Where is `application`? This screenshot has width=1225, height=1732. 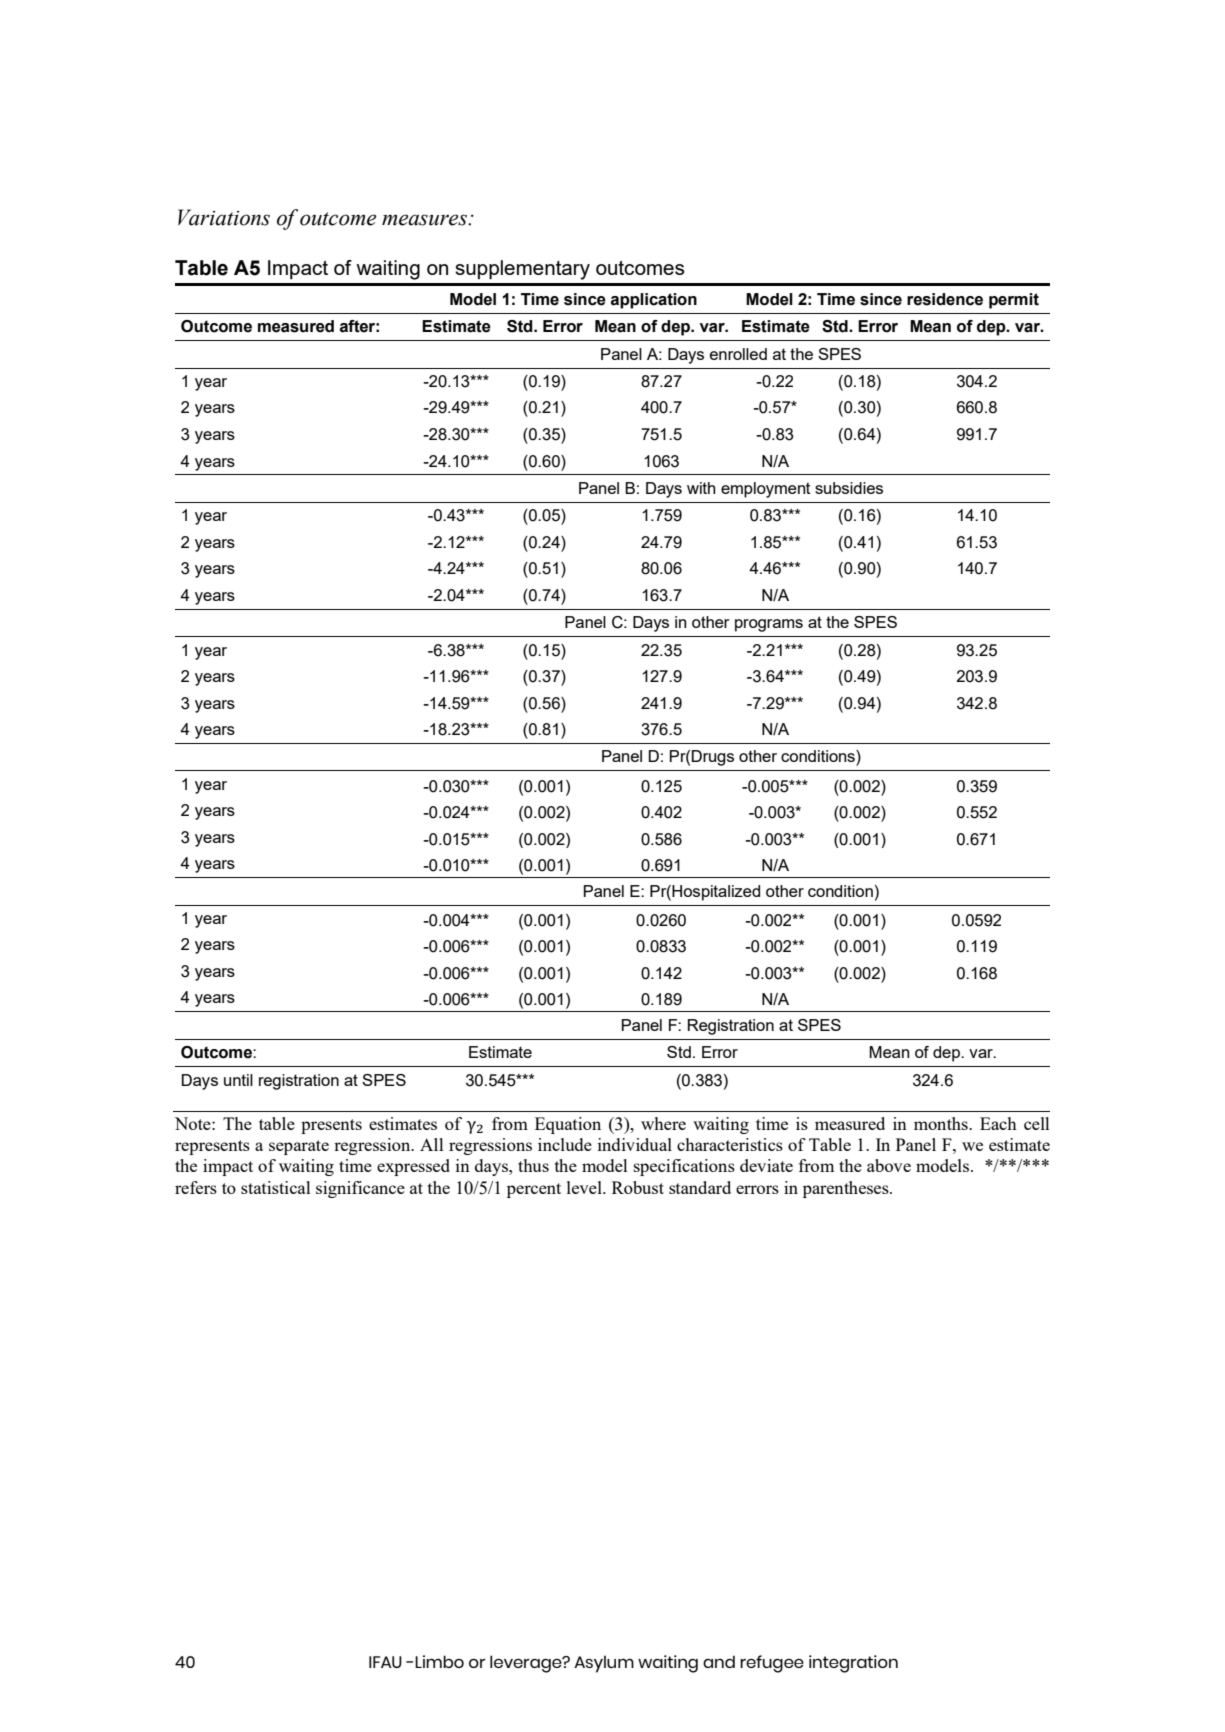
application is located at coordinates (654, 301).
